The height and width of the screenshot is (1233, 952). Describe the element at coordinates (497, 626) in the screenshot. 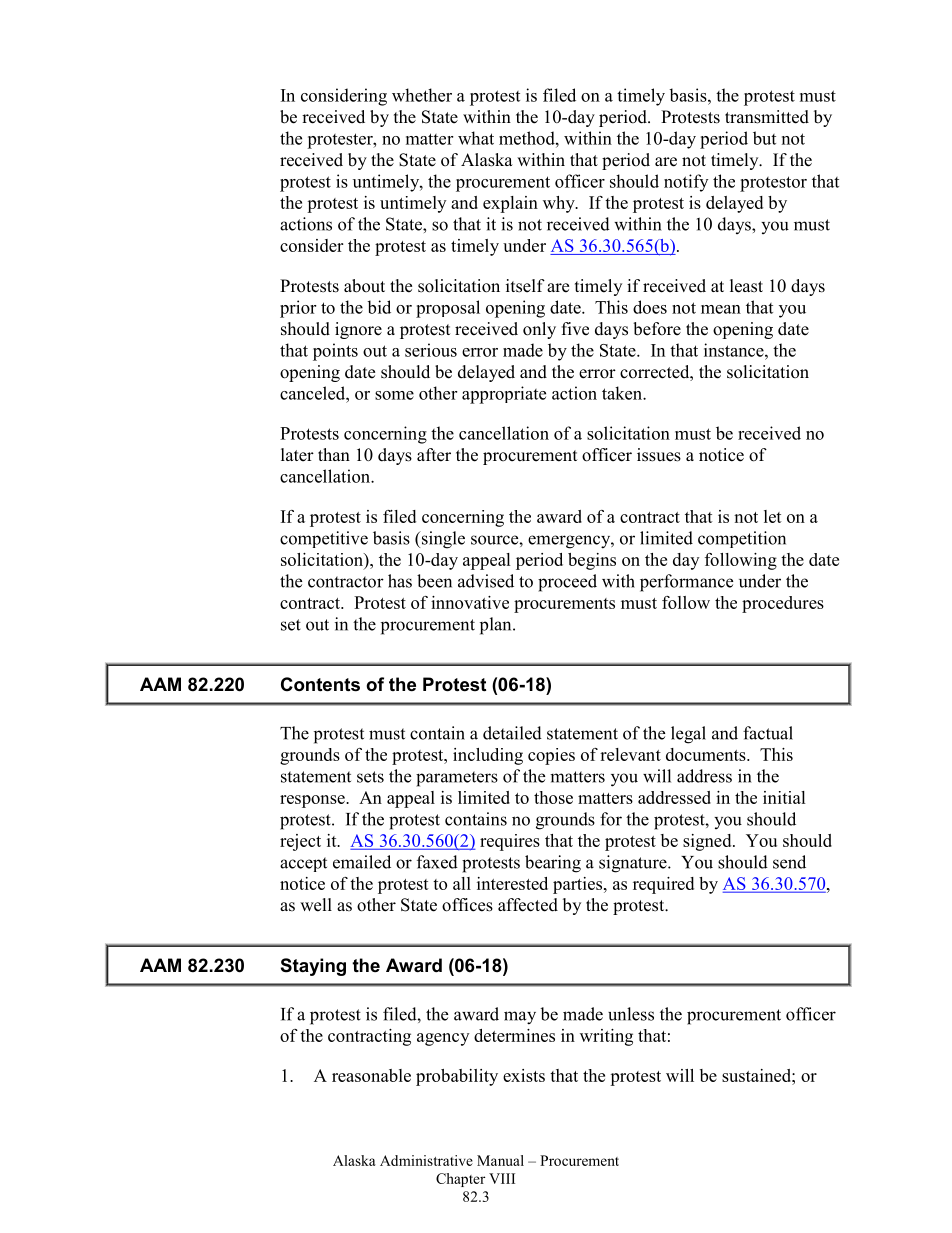

I see `plan` at that location.
